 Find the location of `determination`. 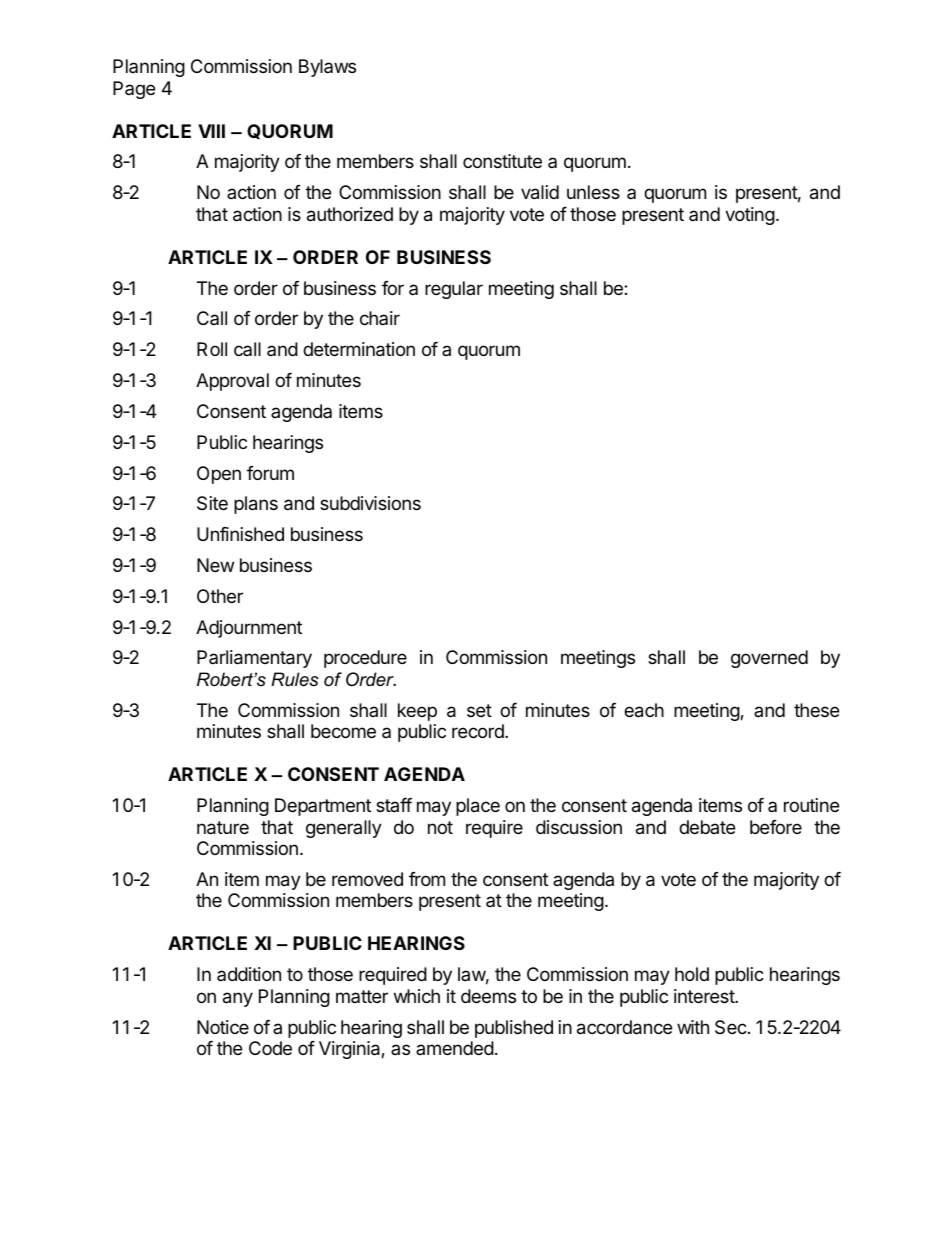

determination is located at coordinates (359, 349).
